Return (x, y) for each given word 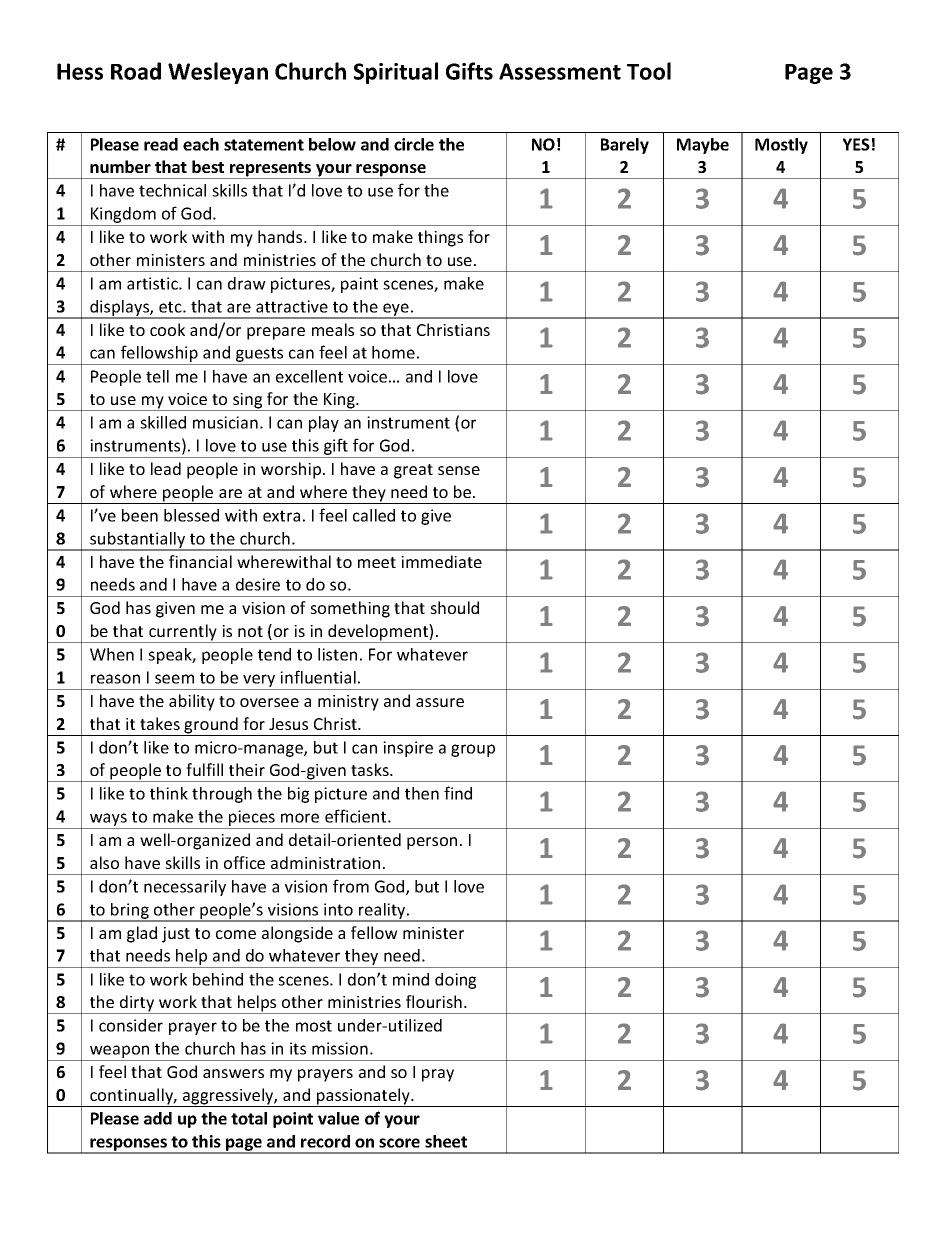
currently (183, 633)
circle (414, 144)
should (454, 607)
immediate (441, 561)
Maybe (703, 146)
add (158, 1118)
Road (136, 71)
